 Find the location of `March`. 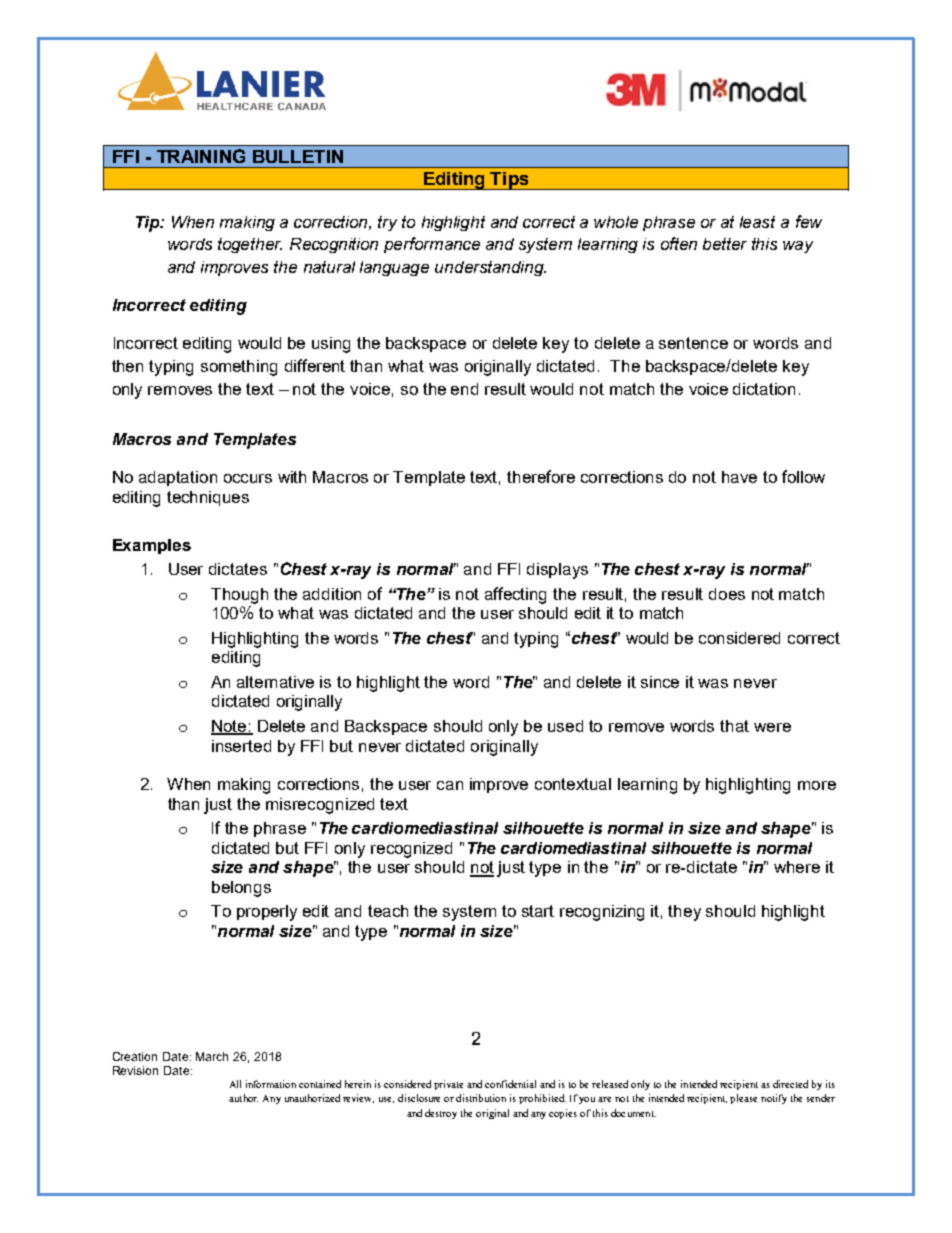

March is located at coordinates (212, 1056).
